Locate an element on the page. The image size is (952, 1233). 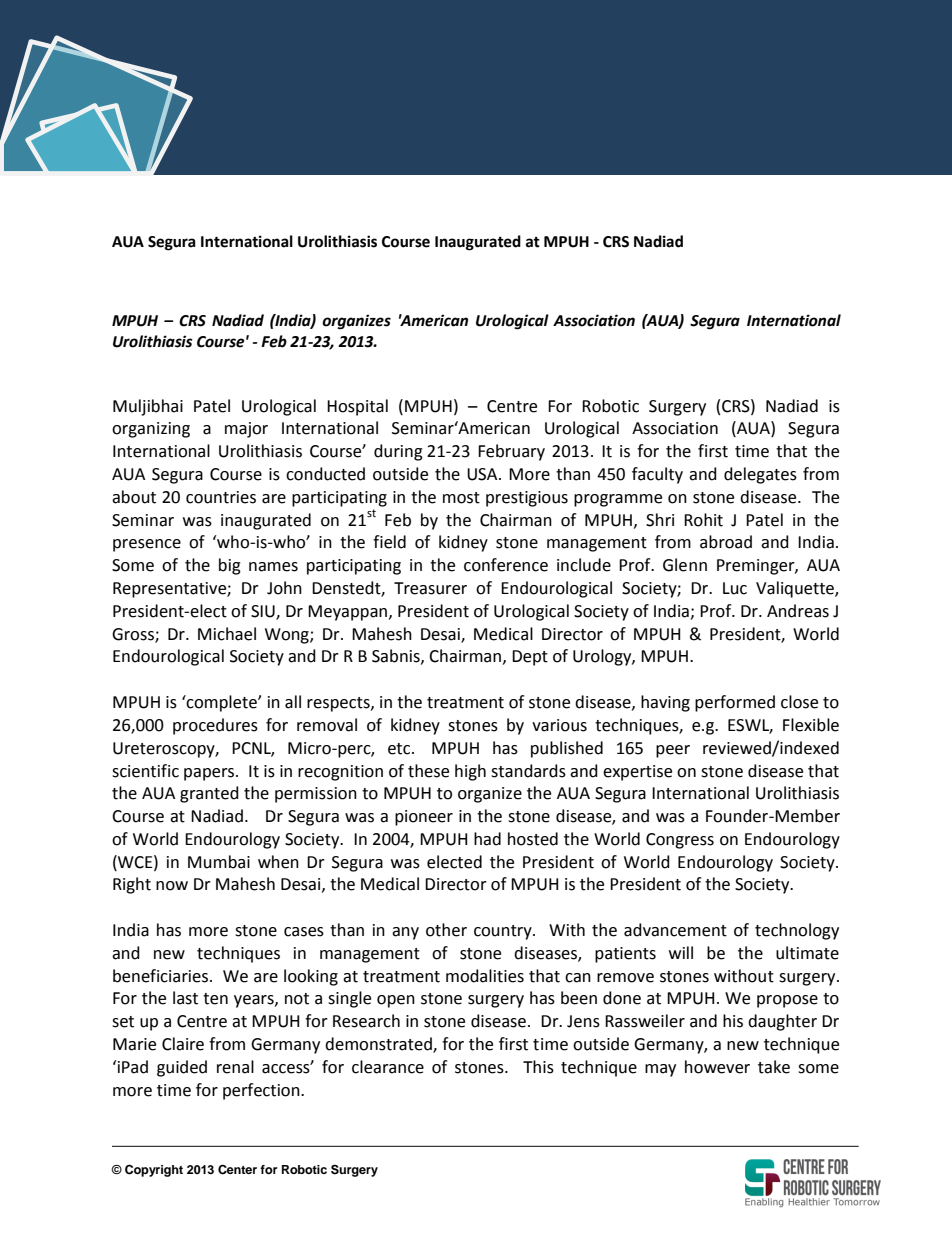
Congress is located at coordinates (680, 841).
